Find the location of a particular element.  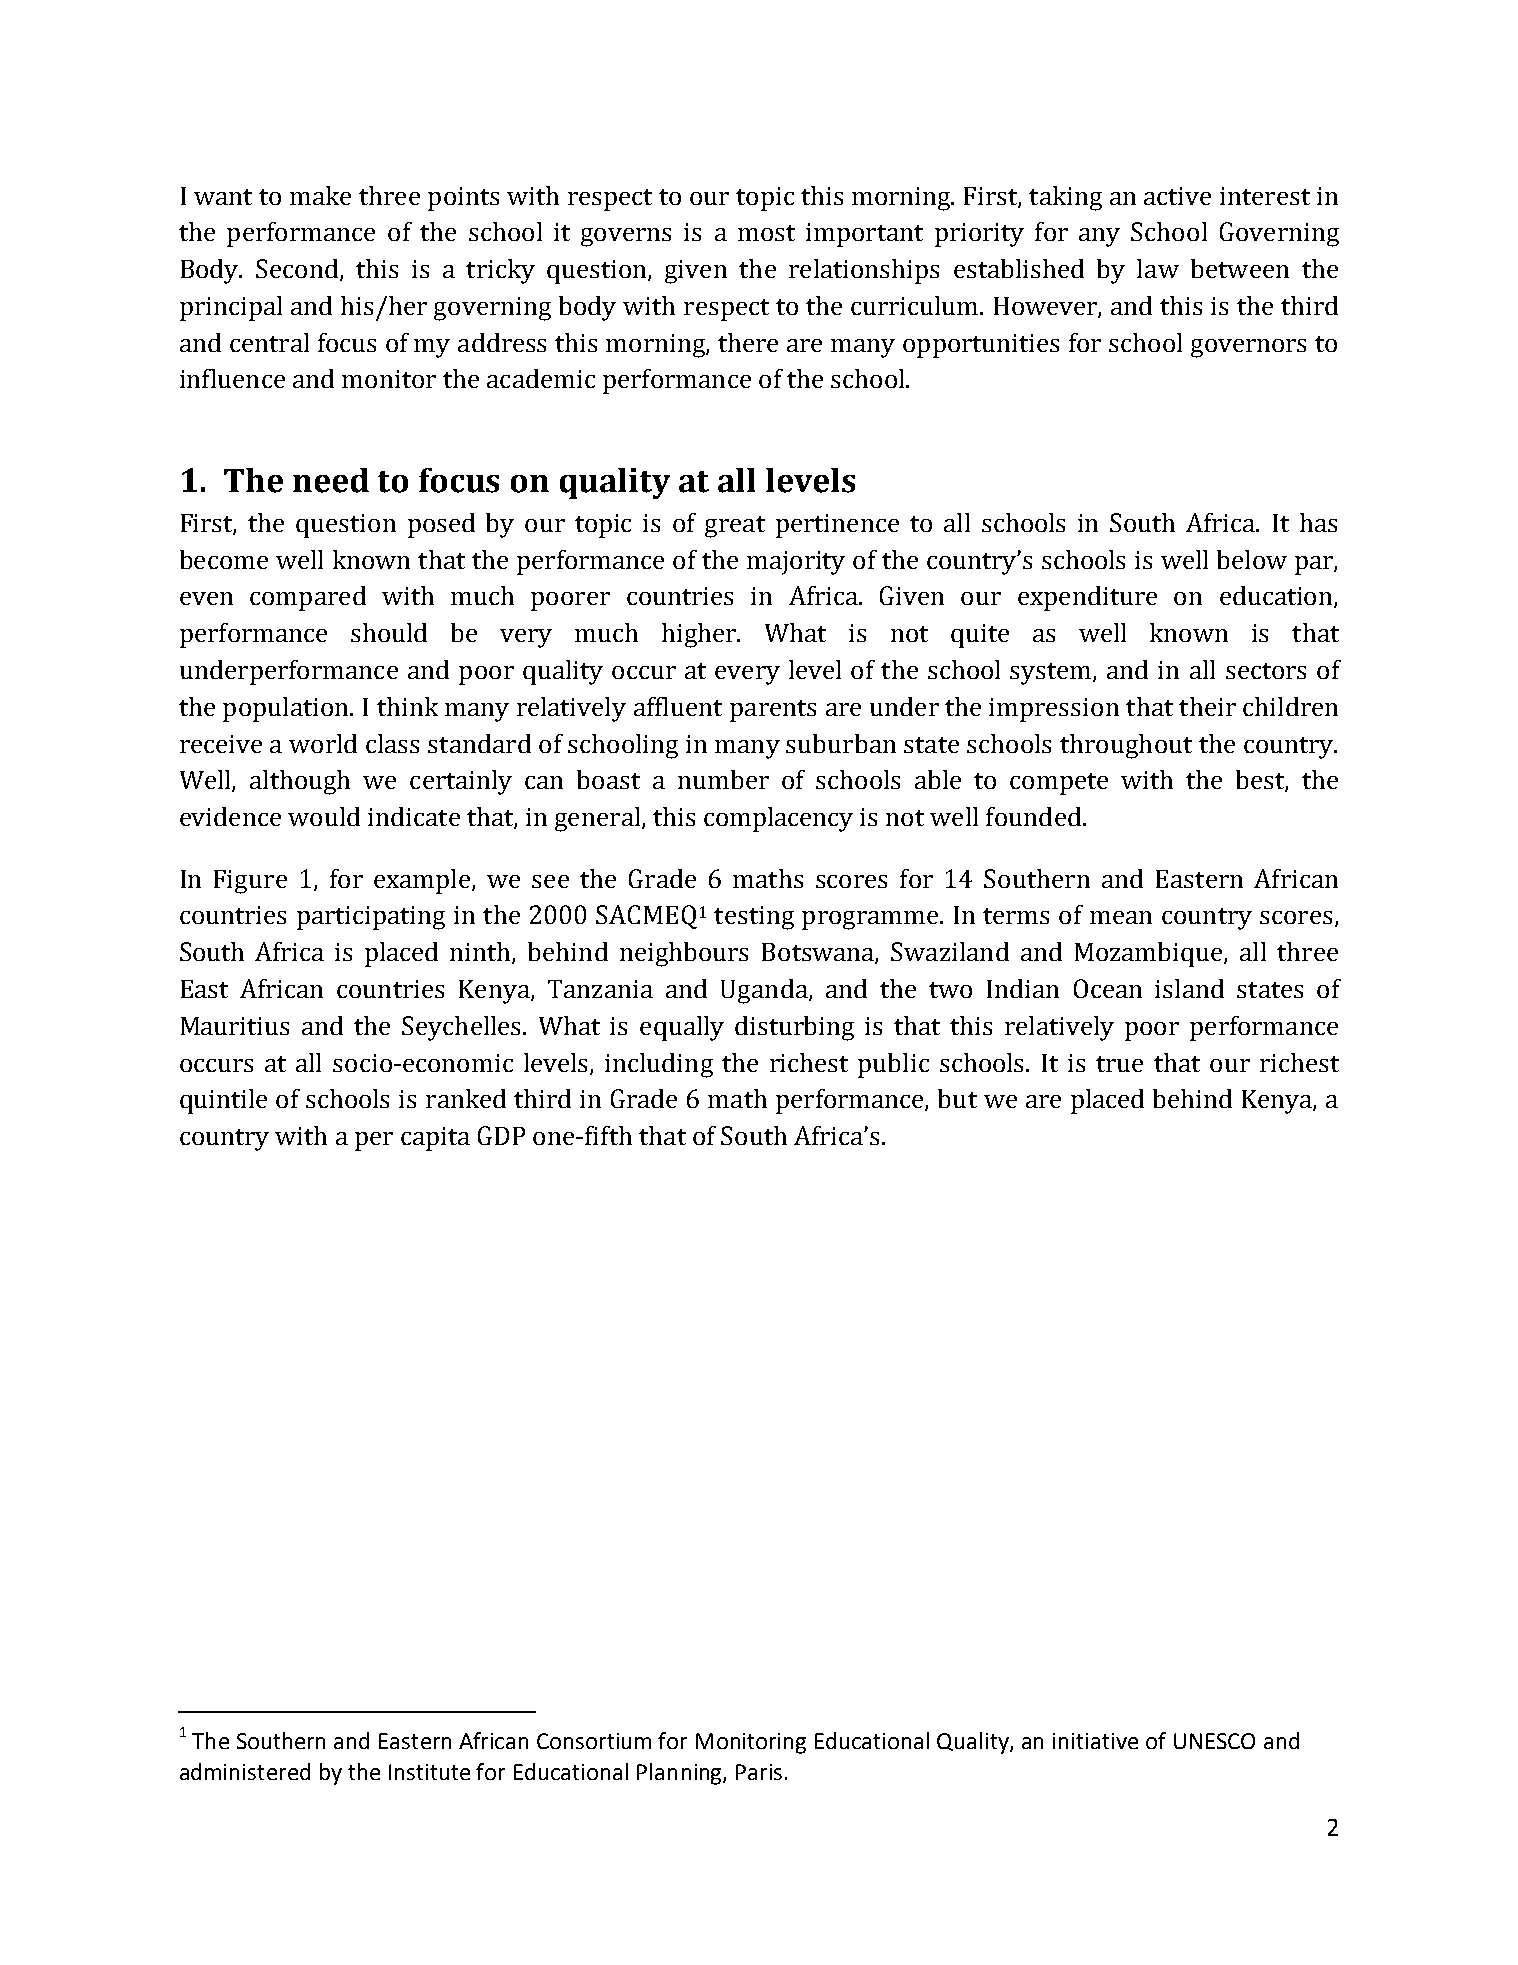

most is located at coordinates (766, 233).
